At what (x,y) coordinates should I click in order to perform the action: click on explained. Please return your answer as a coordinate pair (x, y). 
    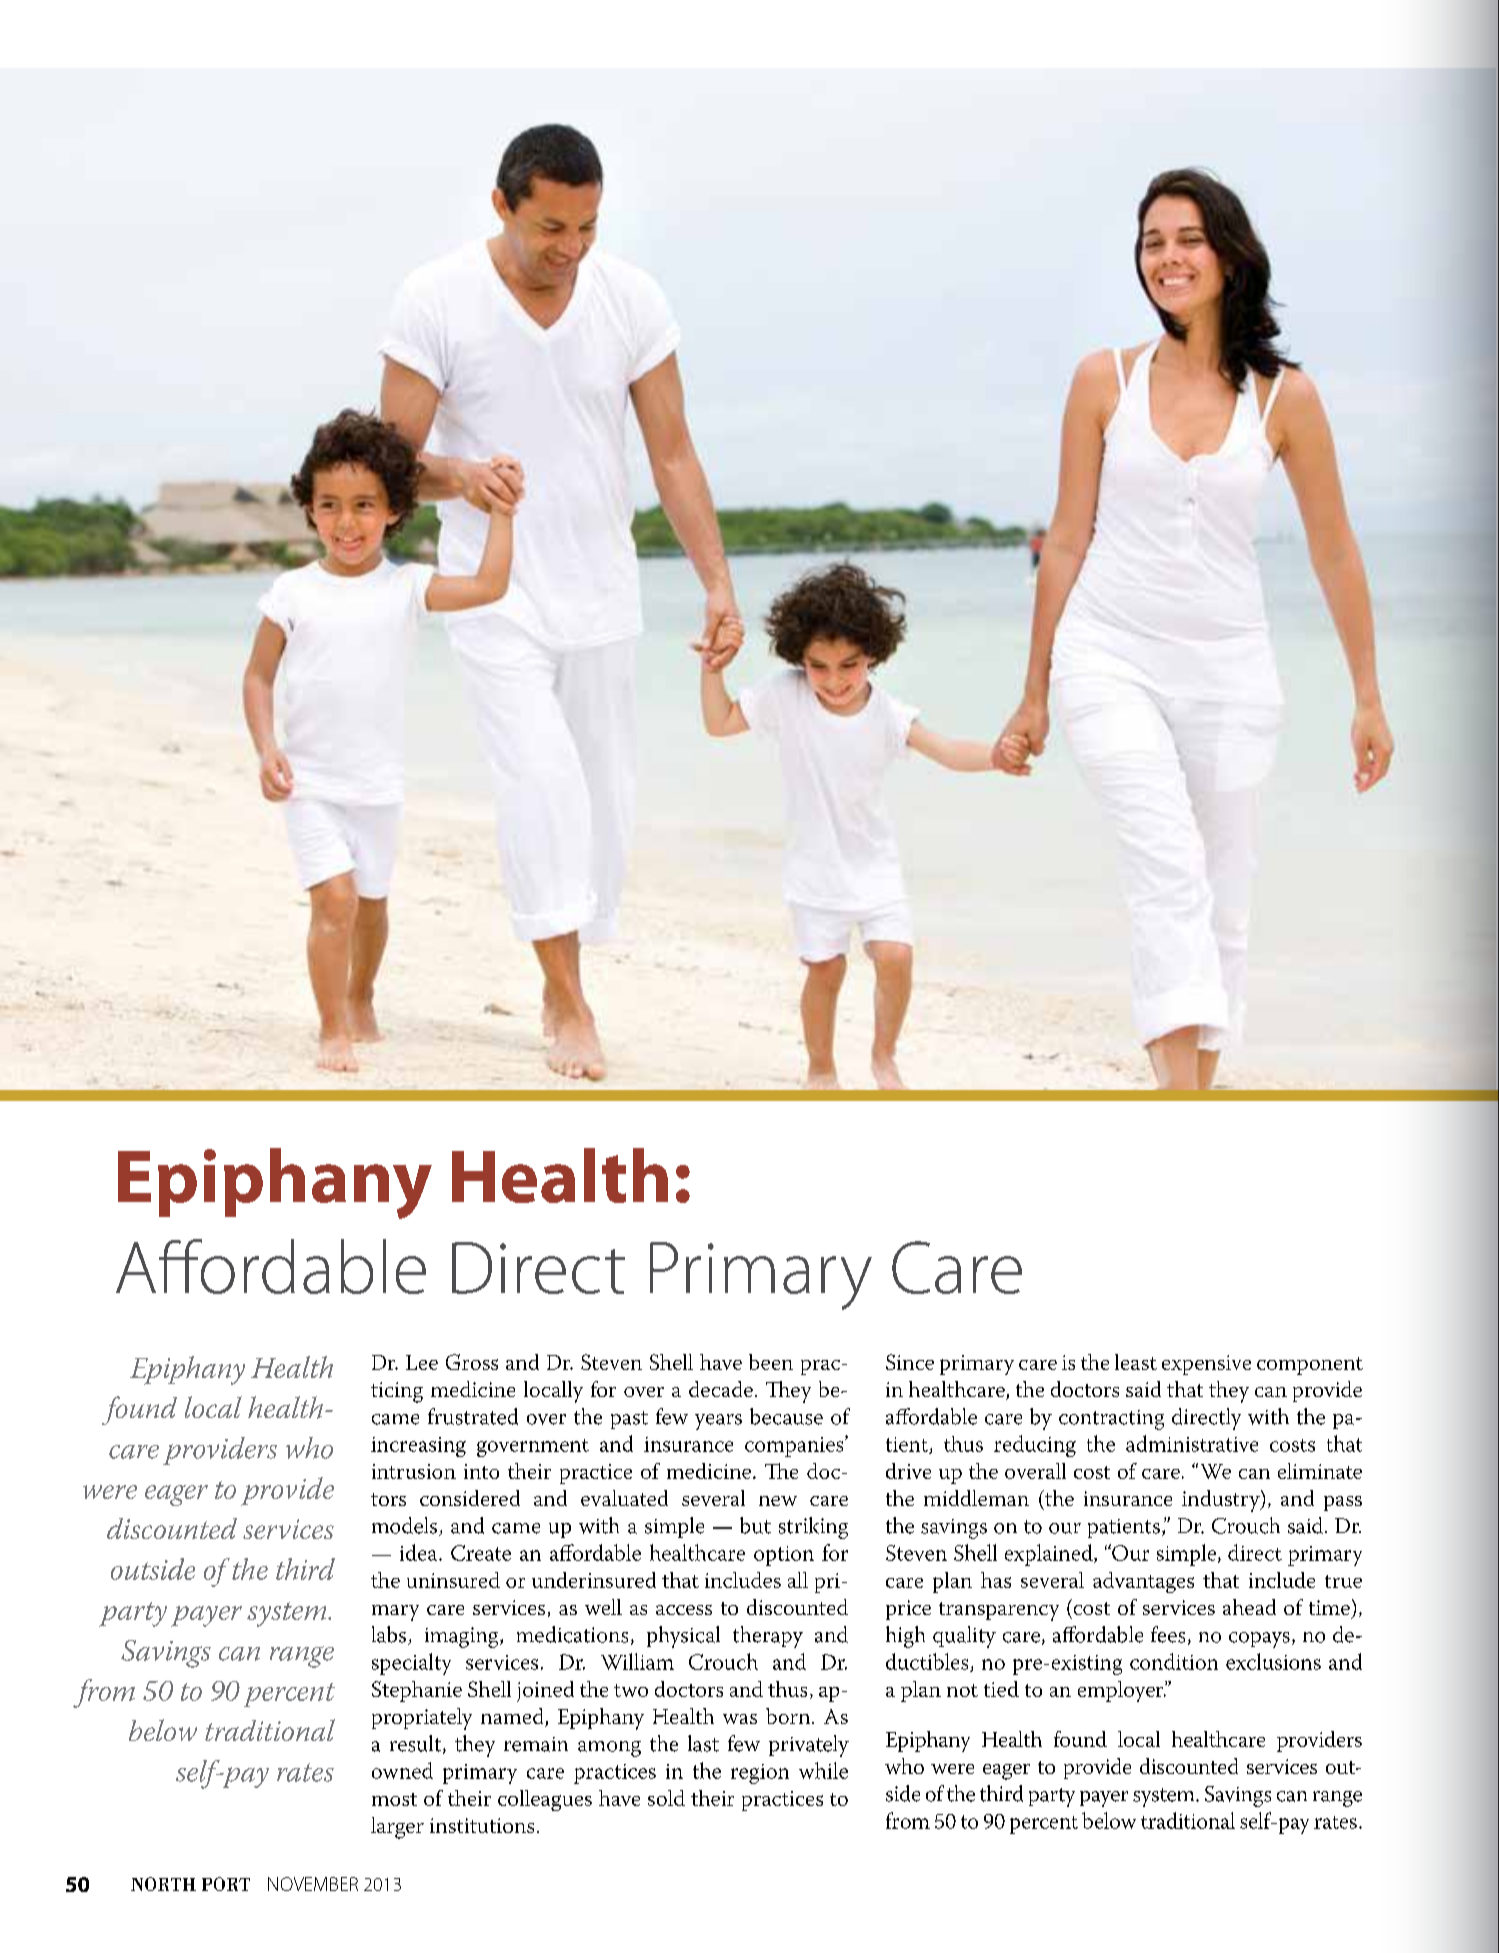
    Looking at the image, I should click on (1050, 1555).
